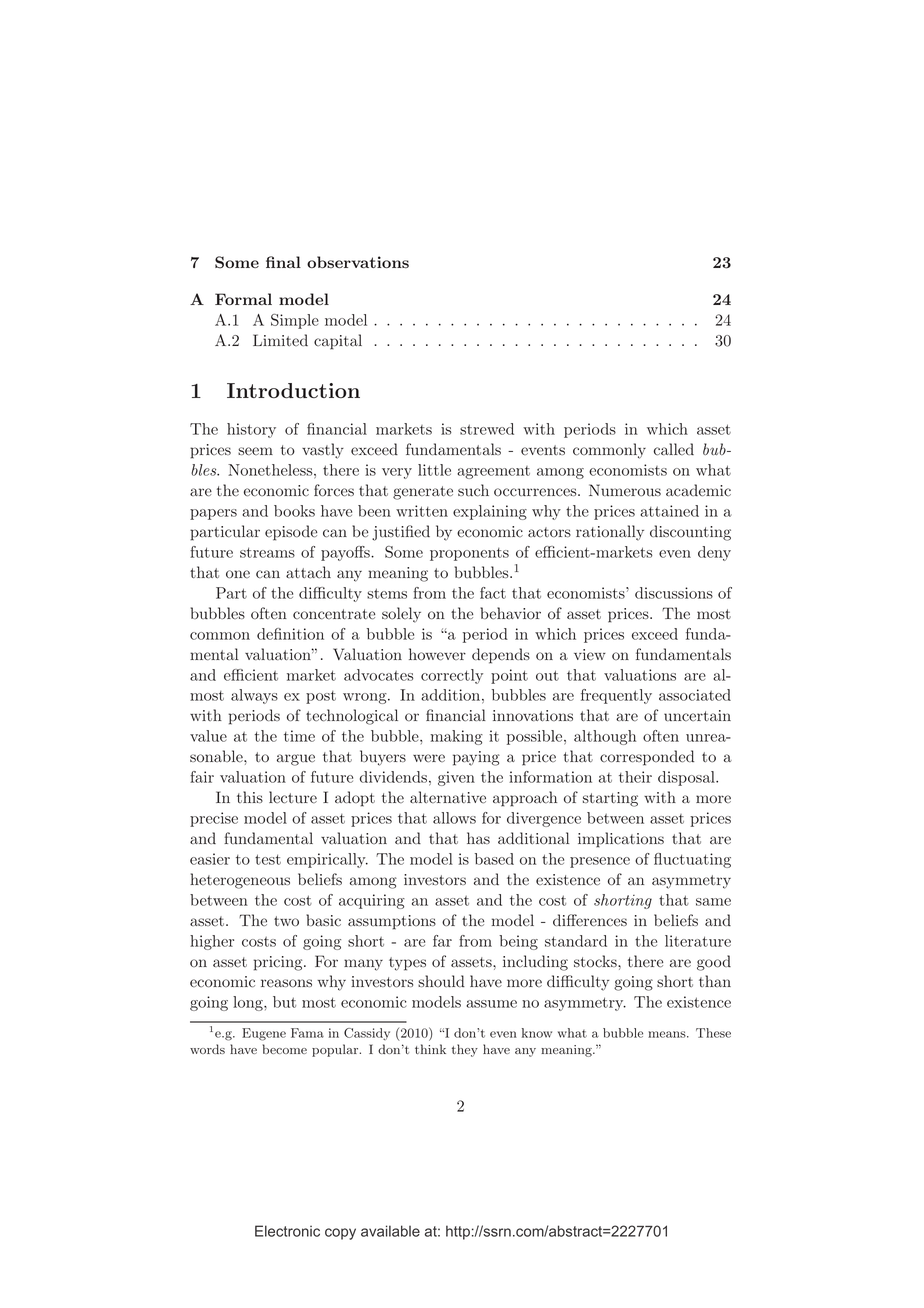  What do you see at coordinates (287, 1231) in the screenshot?
I see `Electronic` at bounding box center [287, 1231].
